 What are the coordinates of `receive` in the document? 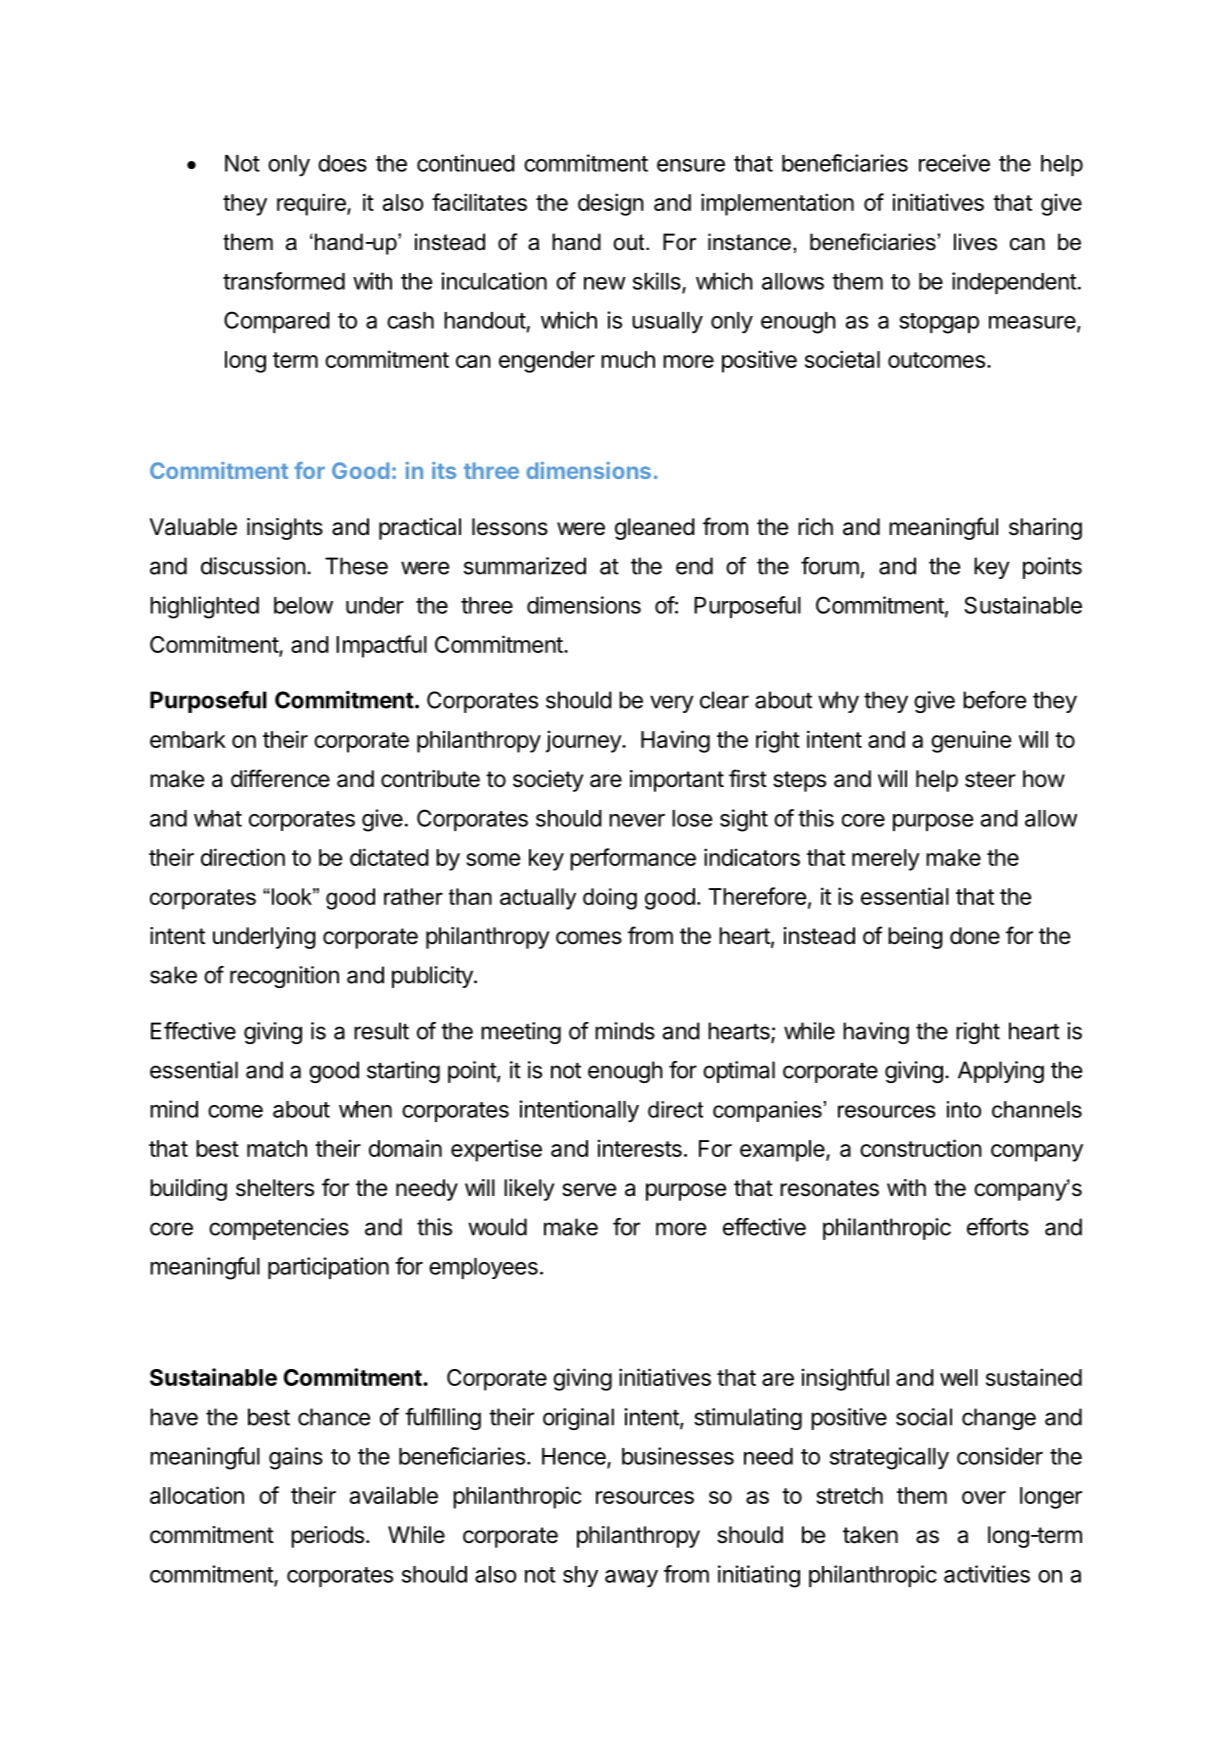 It's located at (954, 163).
